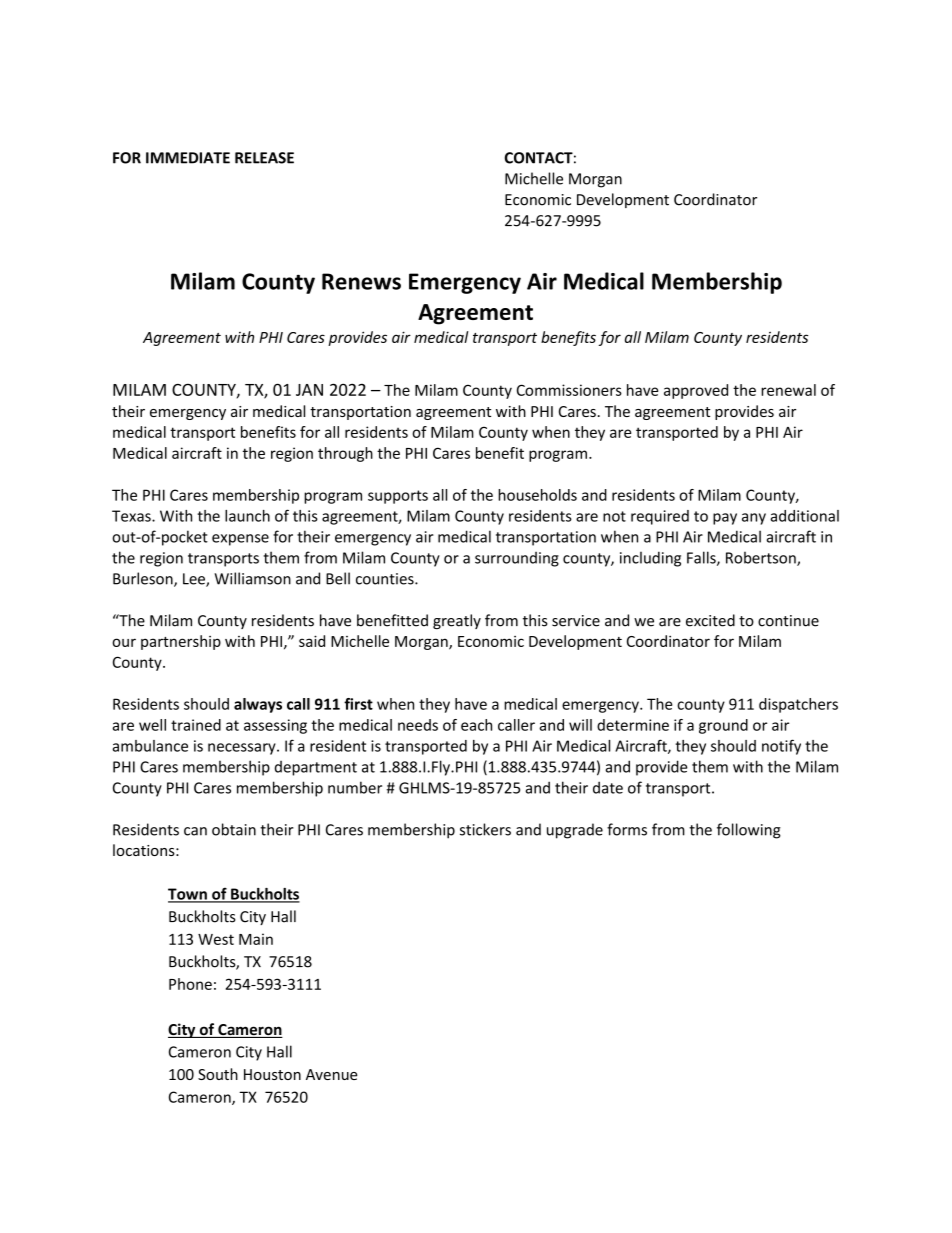 The height and width of the screenshot is (1233, 952). I want to click on greatly, so click(457, 621).
